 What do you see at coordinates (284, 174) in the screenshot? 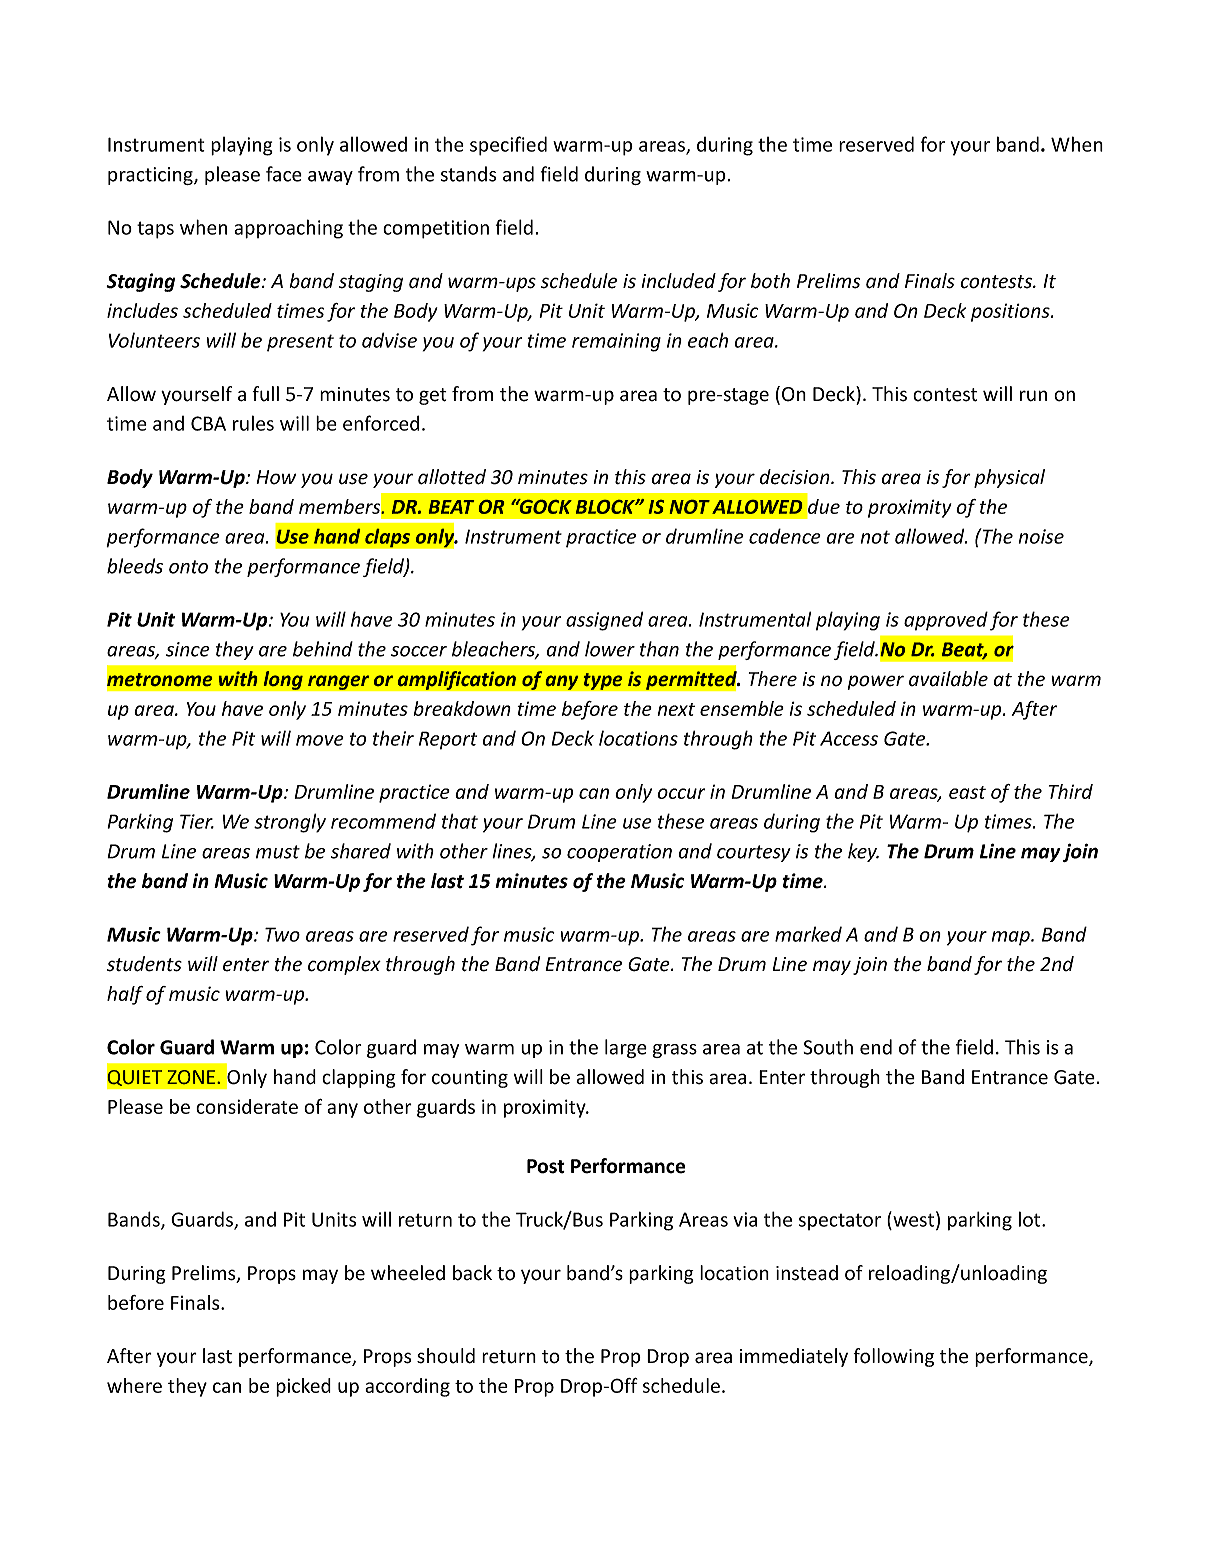
I see `face` at bounding box center [284, 174].
